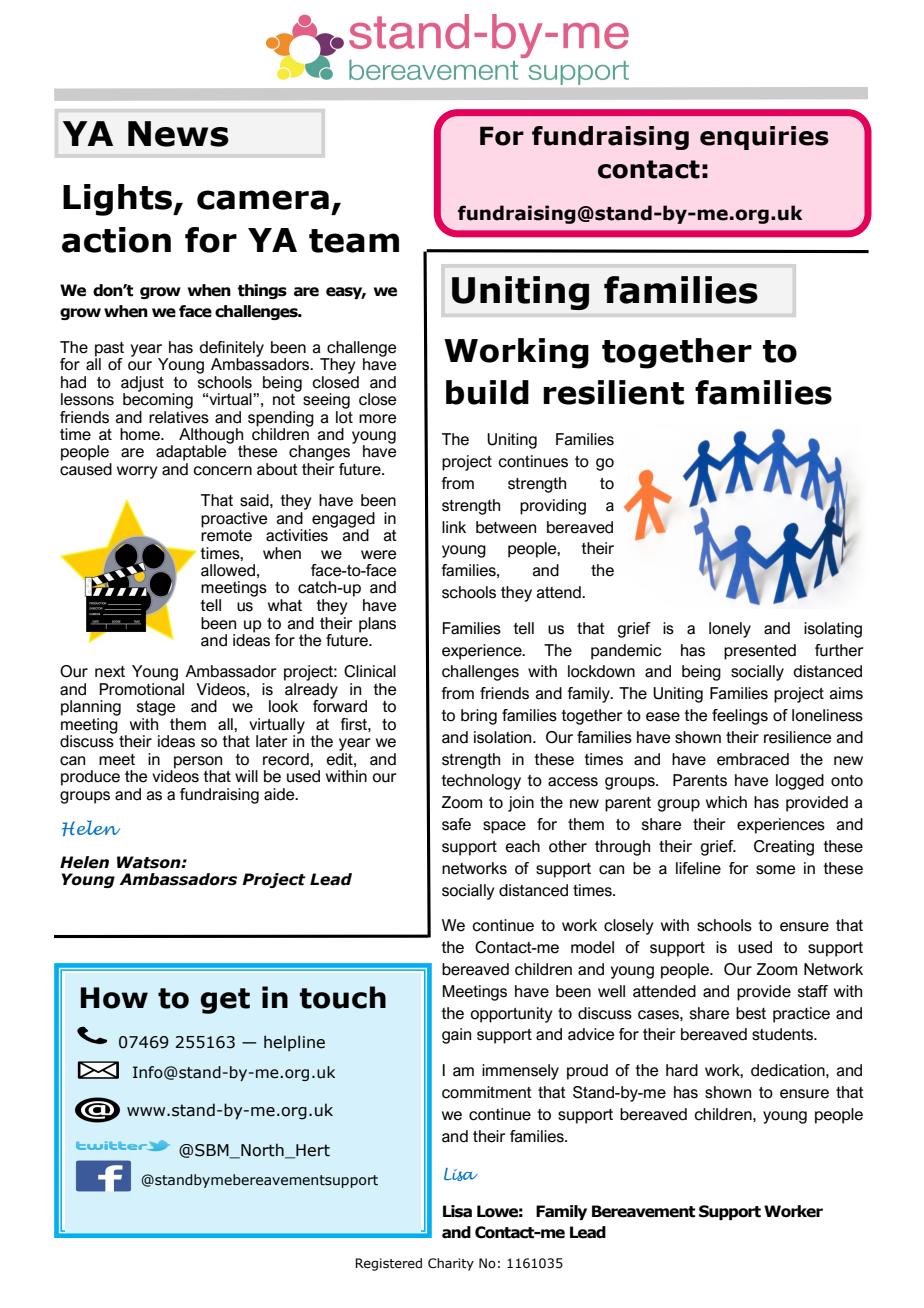 This page has height=1308, width=924. What do you see at coordinates (776, 870) in the page?
I see `some` at bounding box center [776, 870].
